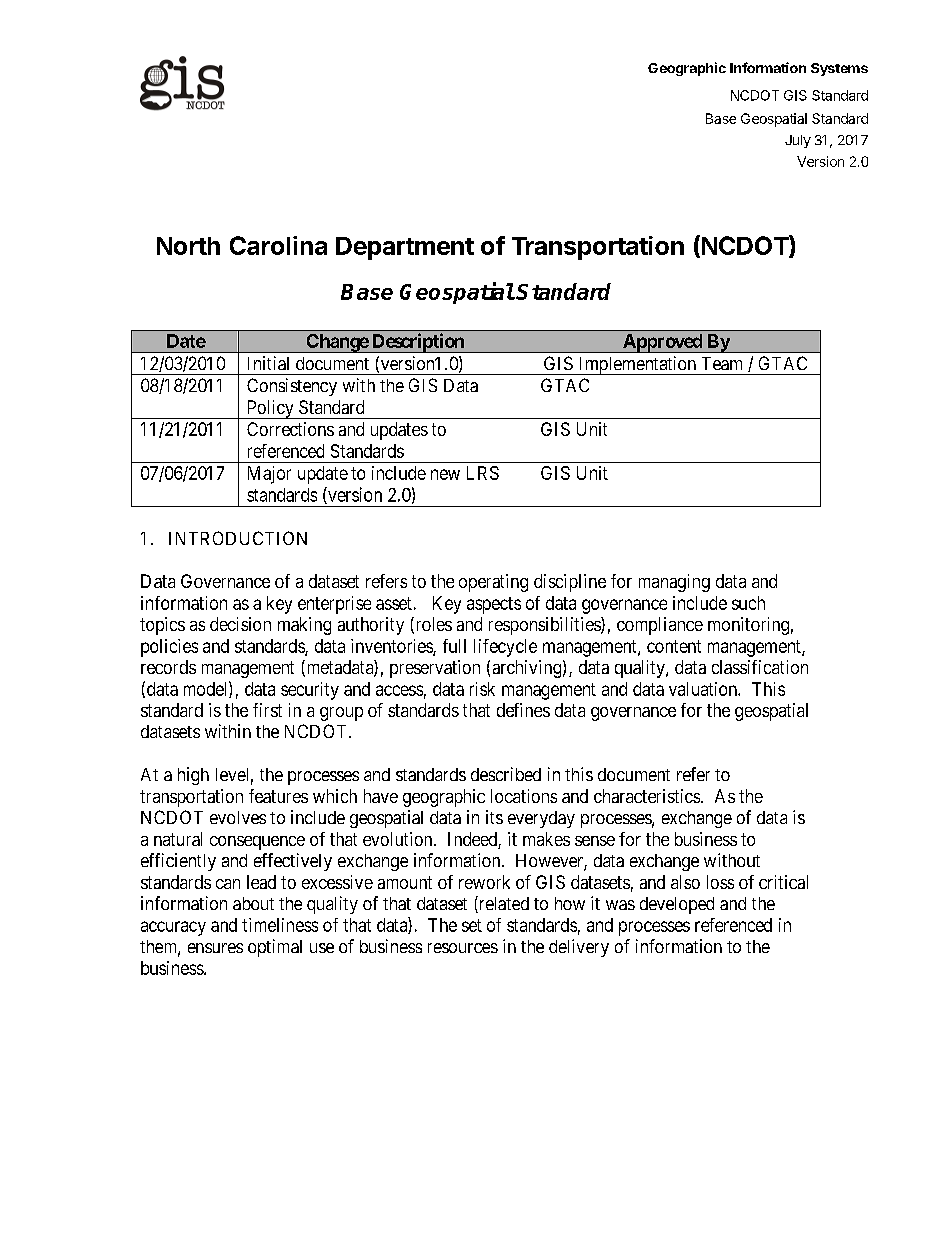  What do you see at coordinates (783, 882) in the page?
I see `critical` at bounding box center [783, 882].
